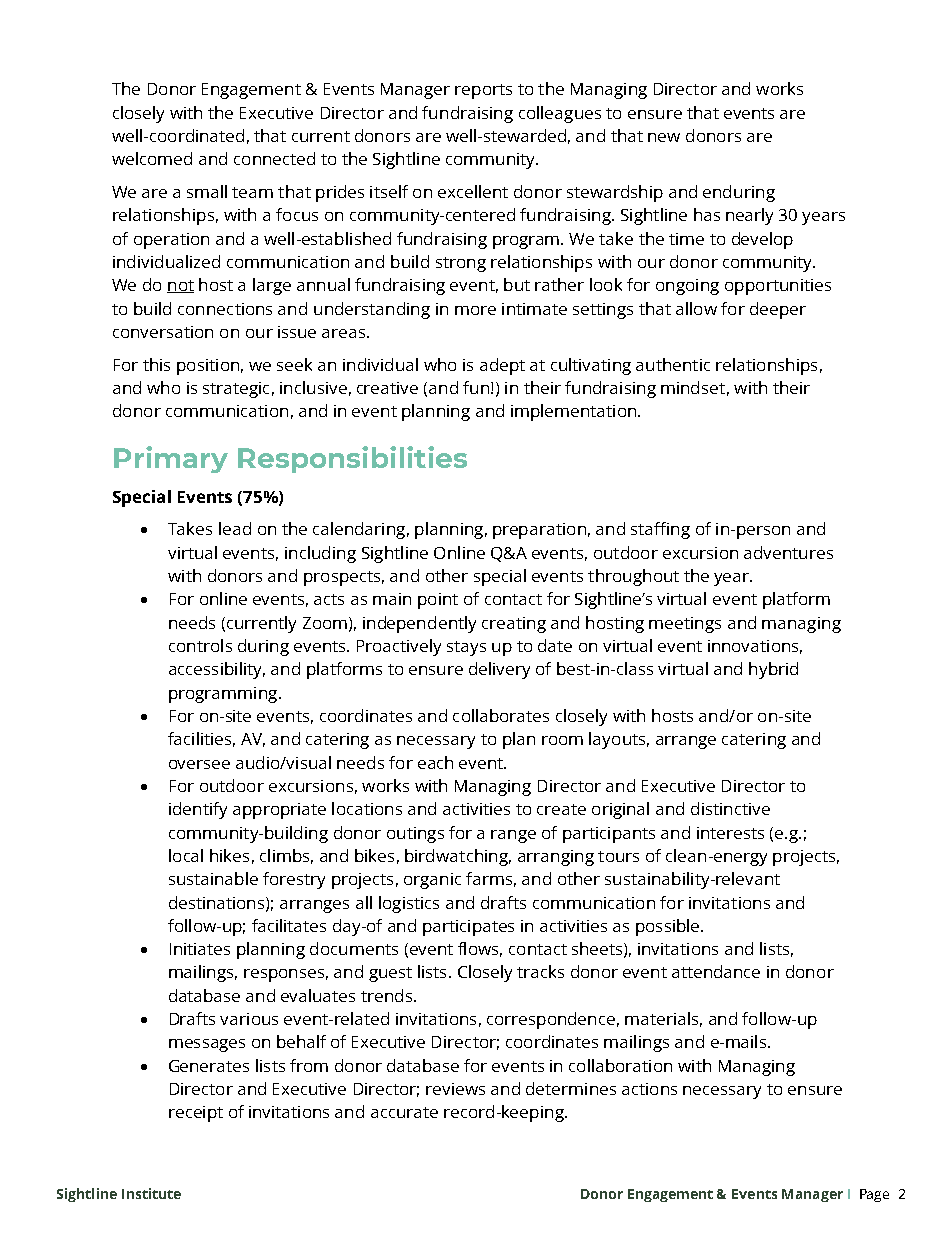 The width and height of the screenshot is (952, 1233). I want to click on connected, so click(274, 158).
